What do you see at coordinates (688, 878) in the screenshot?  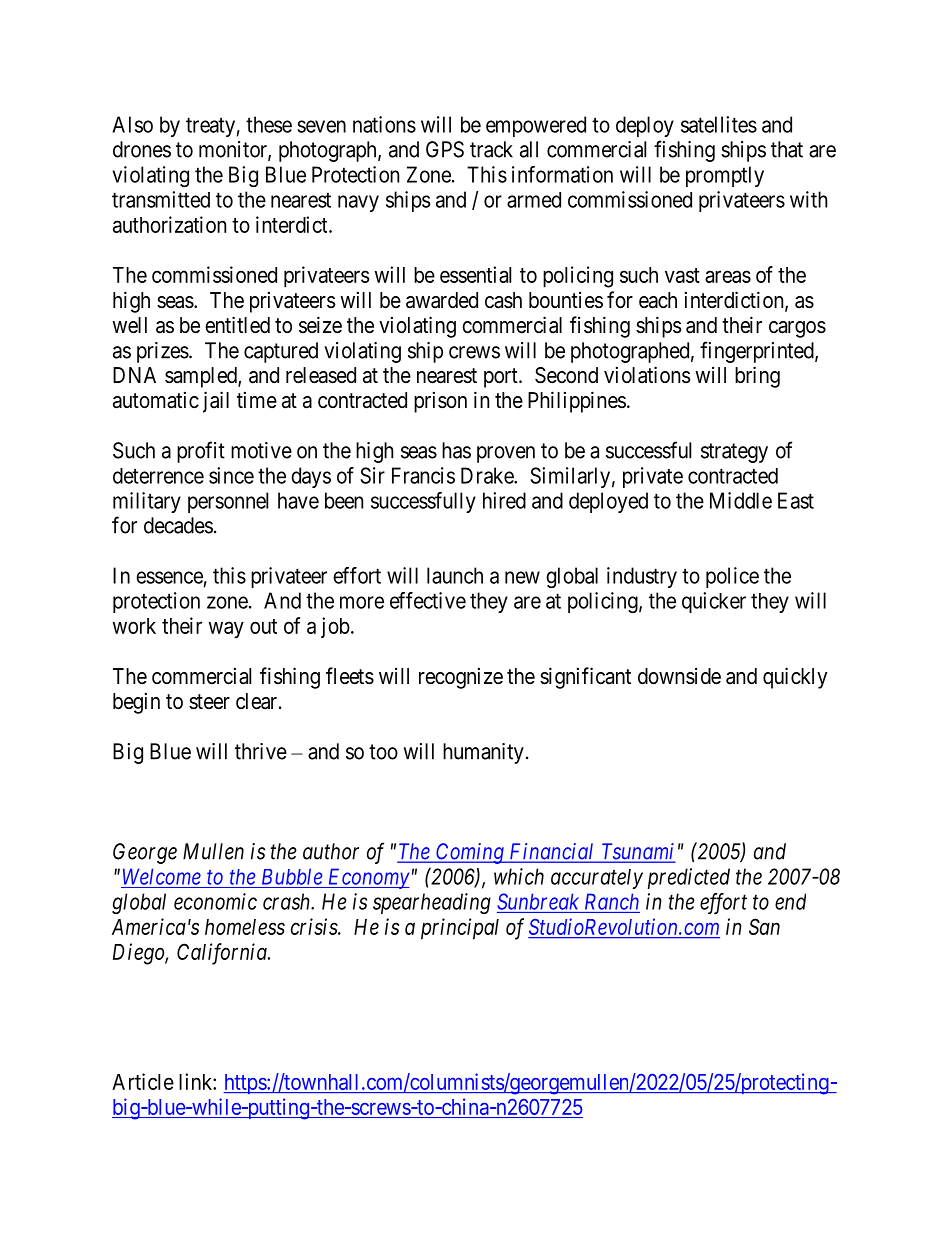 I see `predicted` at bounding box center [688, 878].
